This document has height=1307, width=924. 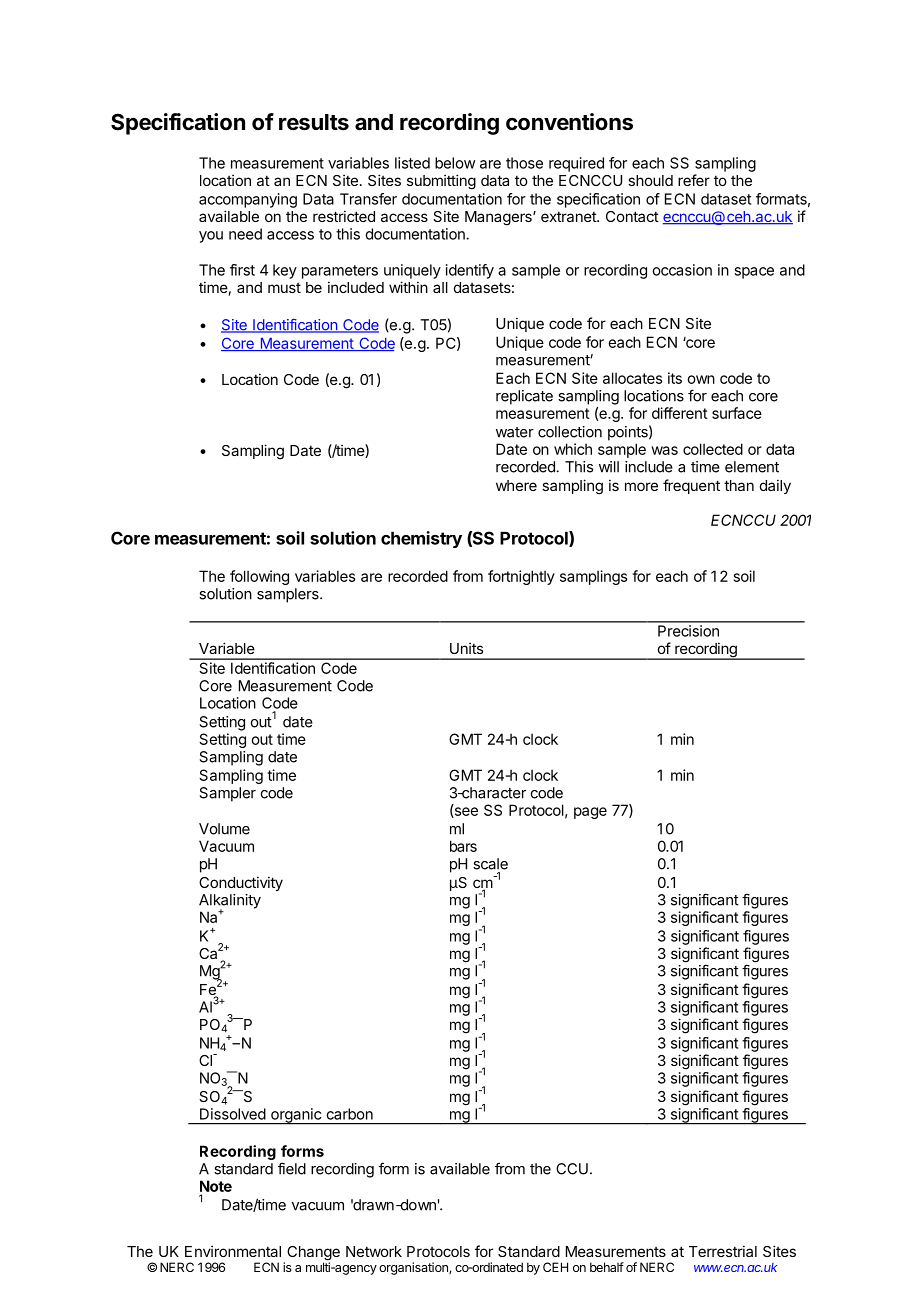 I want to click on refer, so click(x=694, y=180).
